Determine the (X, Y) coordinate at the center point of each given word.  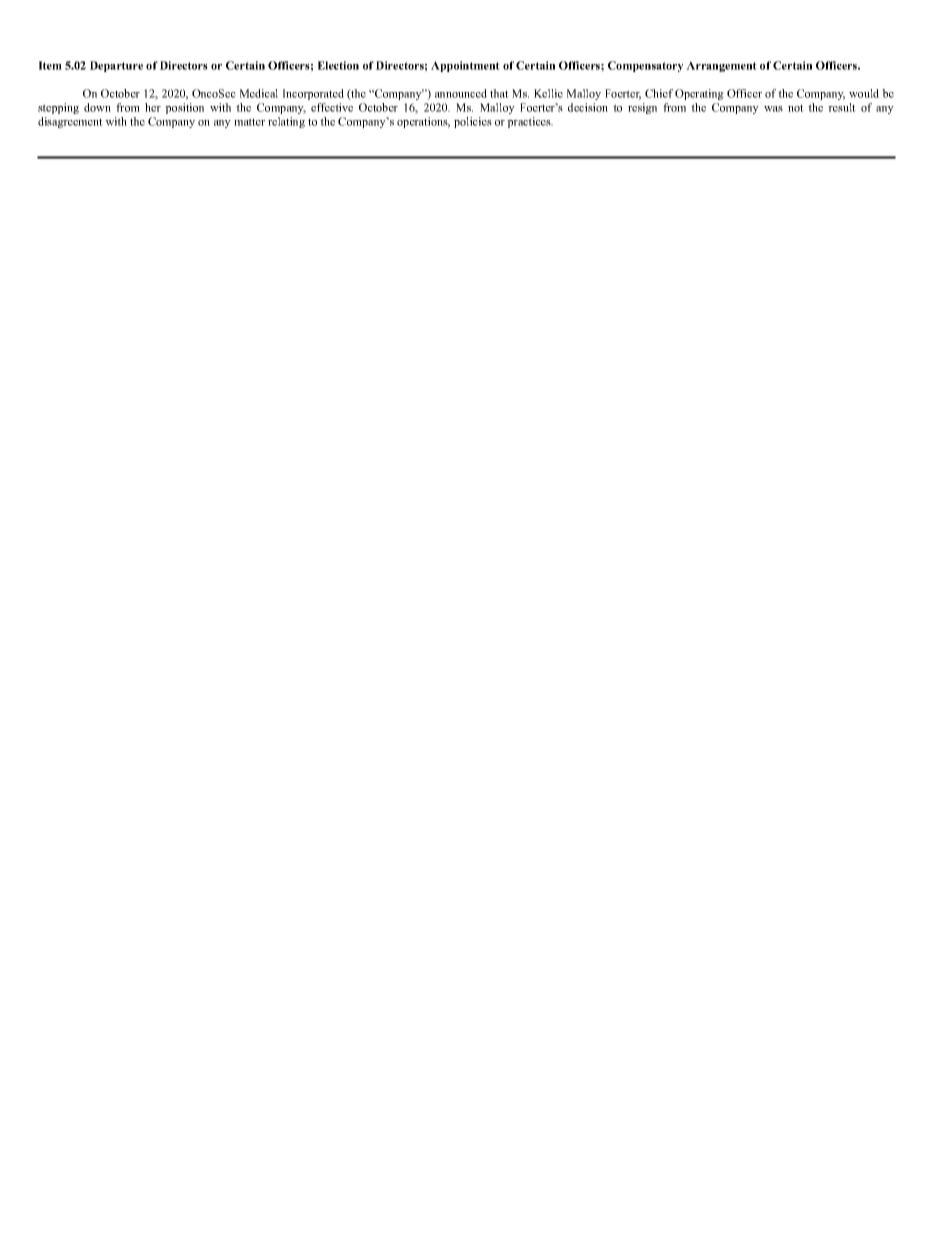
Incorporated (313, 94)
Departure (116, 66)
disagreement (70, 122)
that (499, 93)
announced (461, 93)
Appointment (465, 66)
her (153, 107)
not (796, 108)
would (864, 93)
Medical (259, 93)
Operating (699, 94)
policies (473, 122)
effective (332, 107)
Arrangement (721, 66)
